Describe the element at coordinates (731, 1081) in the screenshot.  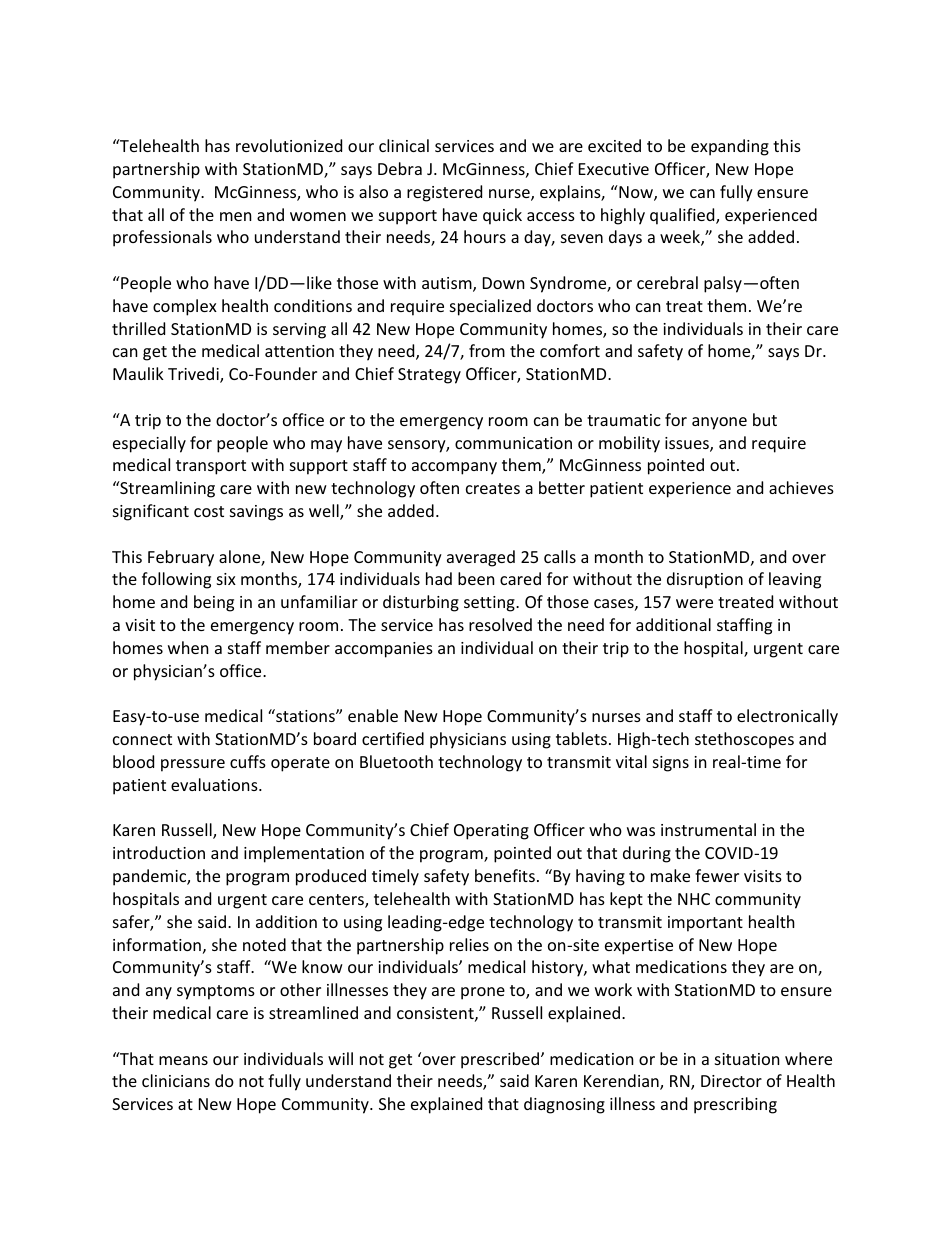
I see `Director` at that location.
